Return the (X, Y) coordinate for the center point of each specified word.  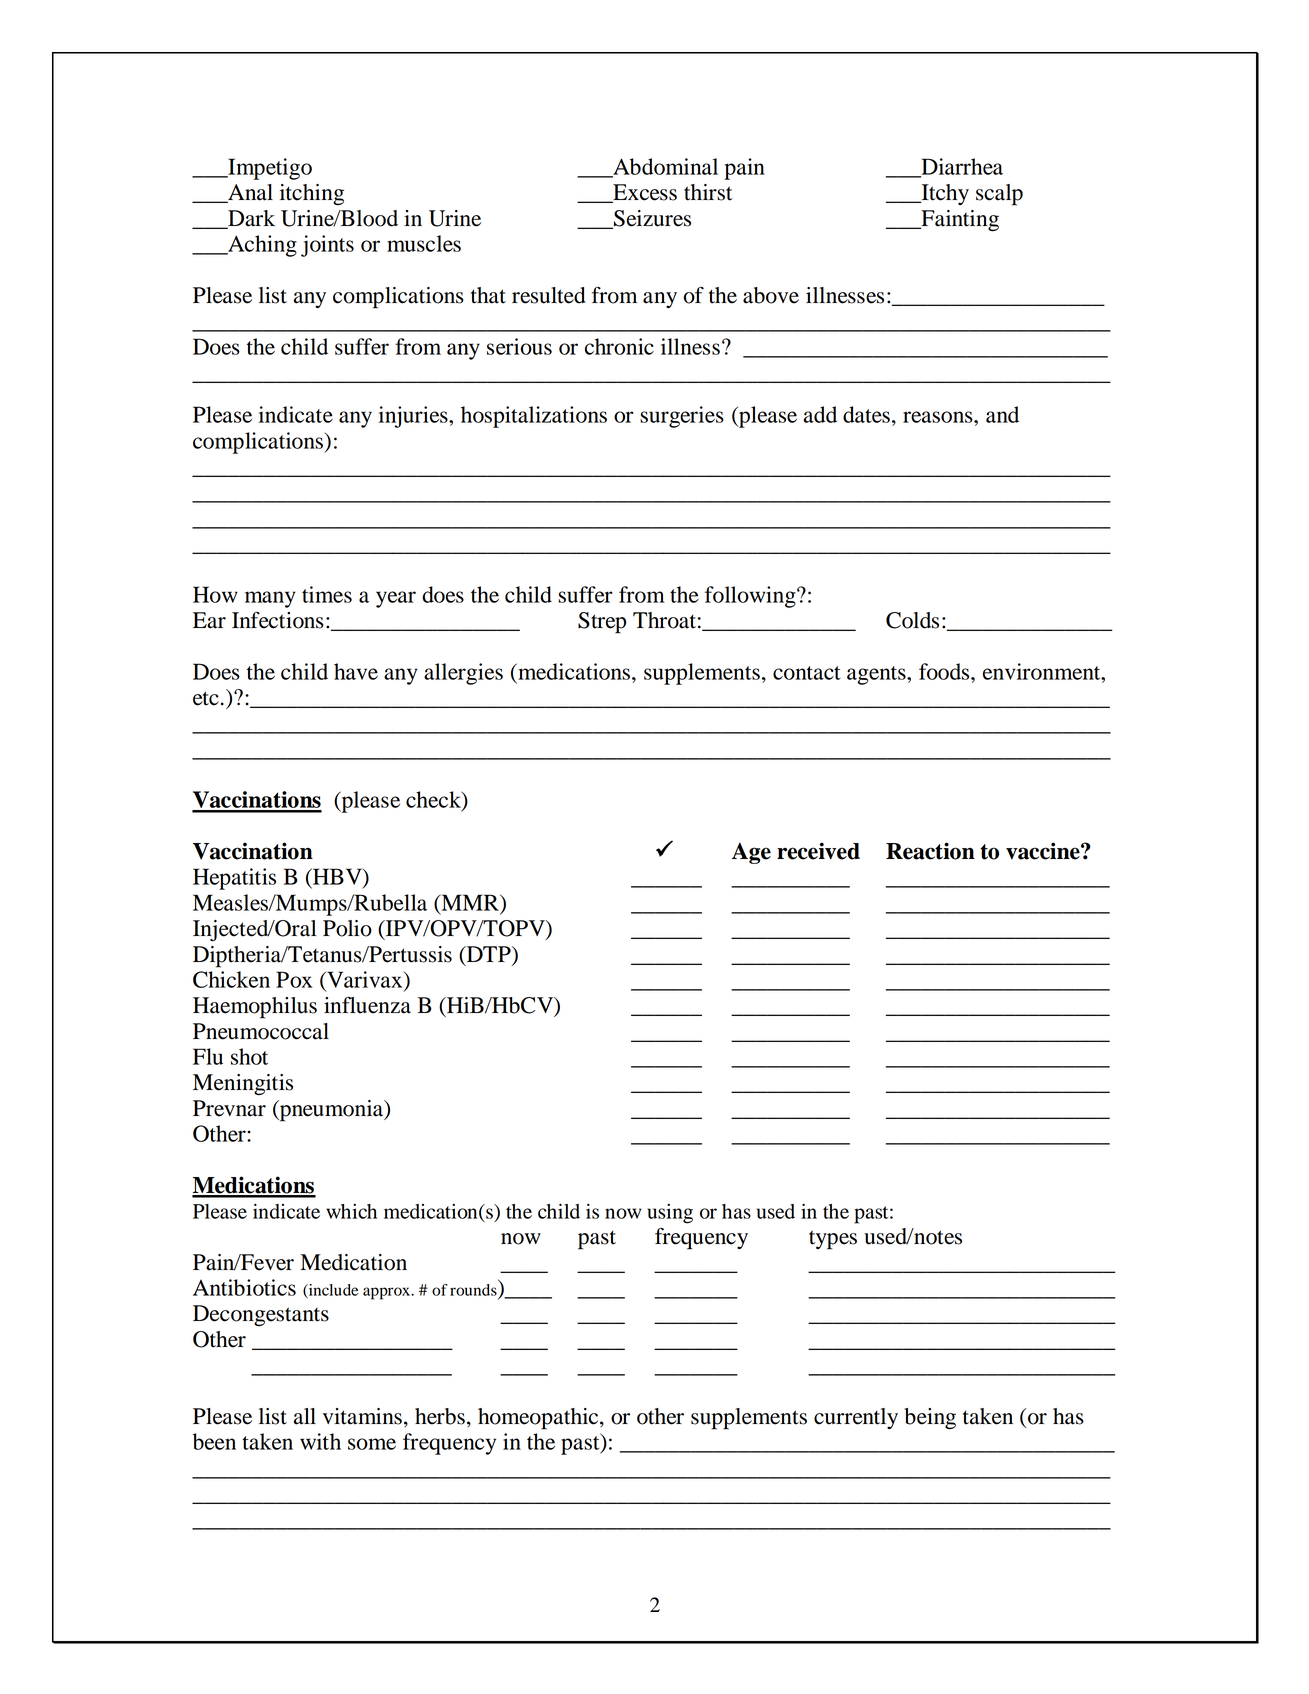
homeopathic (539, 1419)
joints (327, 246)
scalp (999, 195)
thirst (708, 192)
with (320, 1441)
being (930, 1419)
